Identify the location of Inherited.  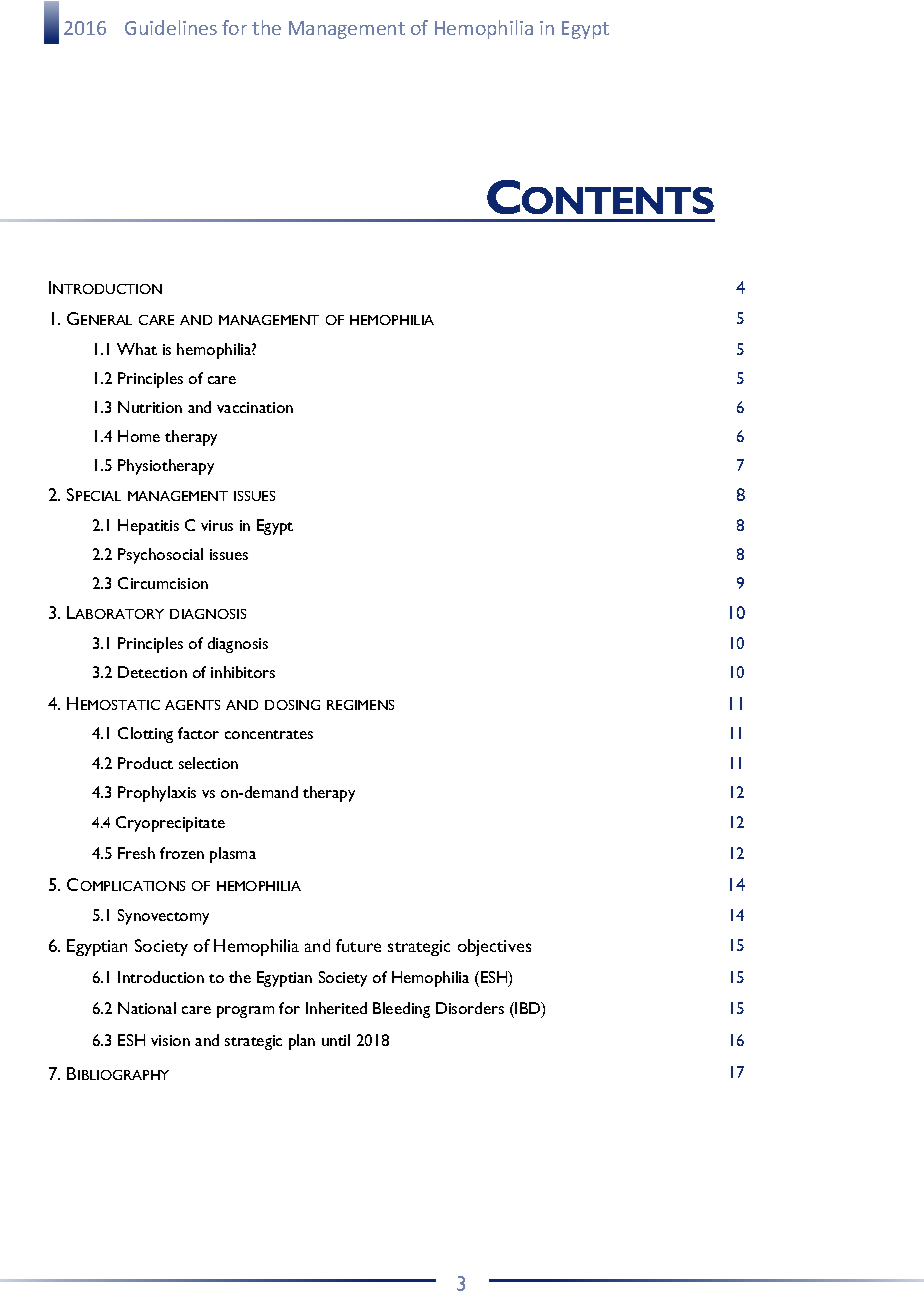
(336, 1008).
